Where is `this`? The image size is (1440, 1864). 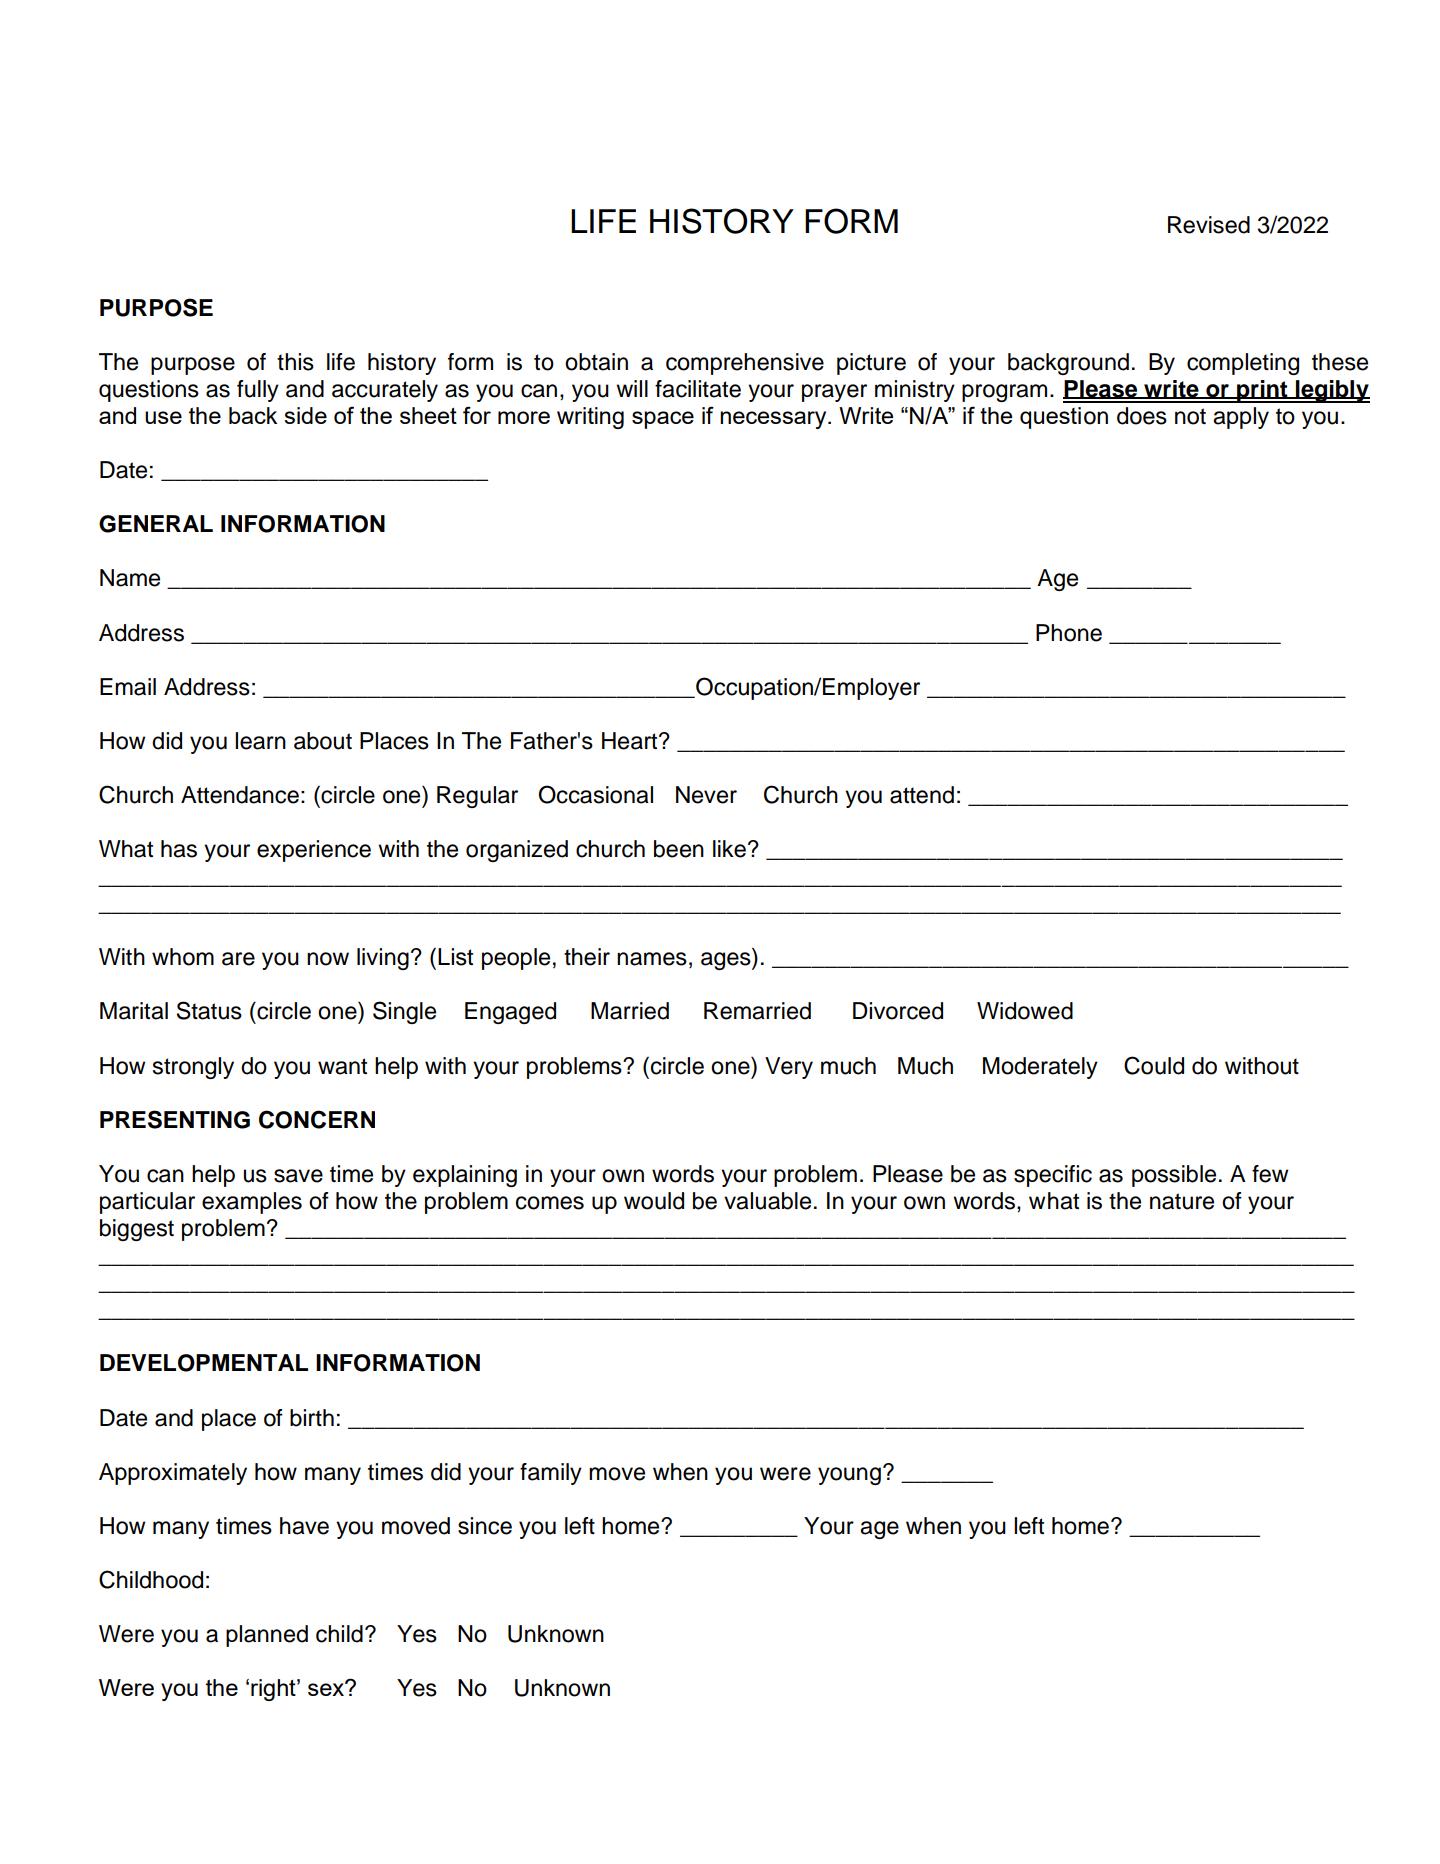
this is located at coordinates (295, 362).
